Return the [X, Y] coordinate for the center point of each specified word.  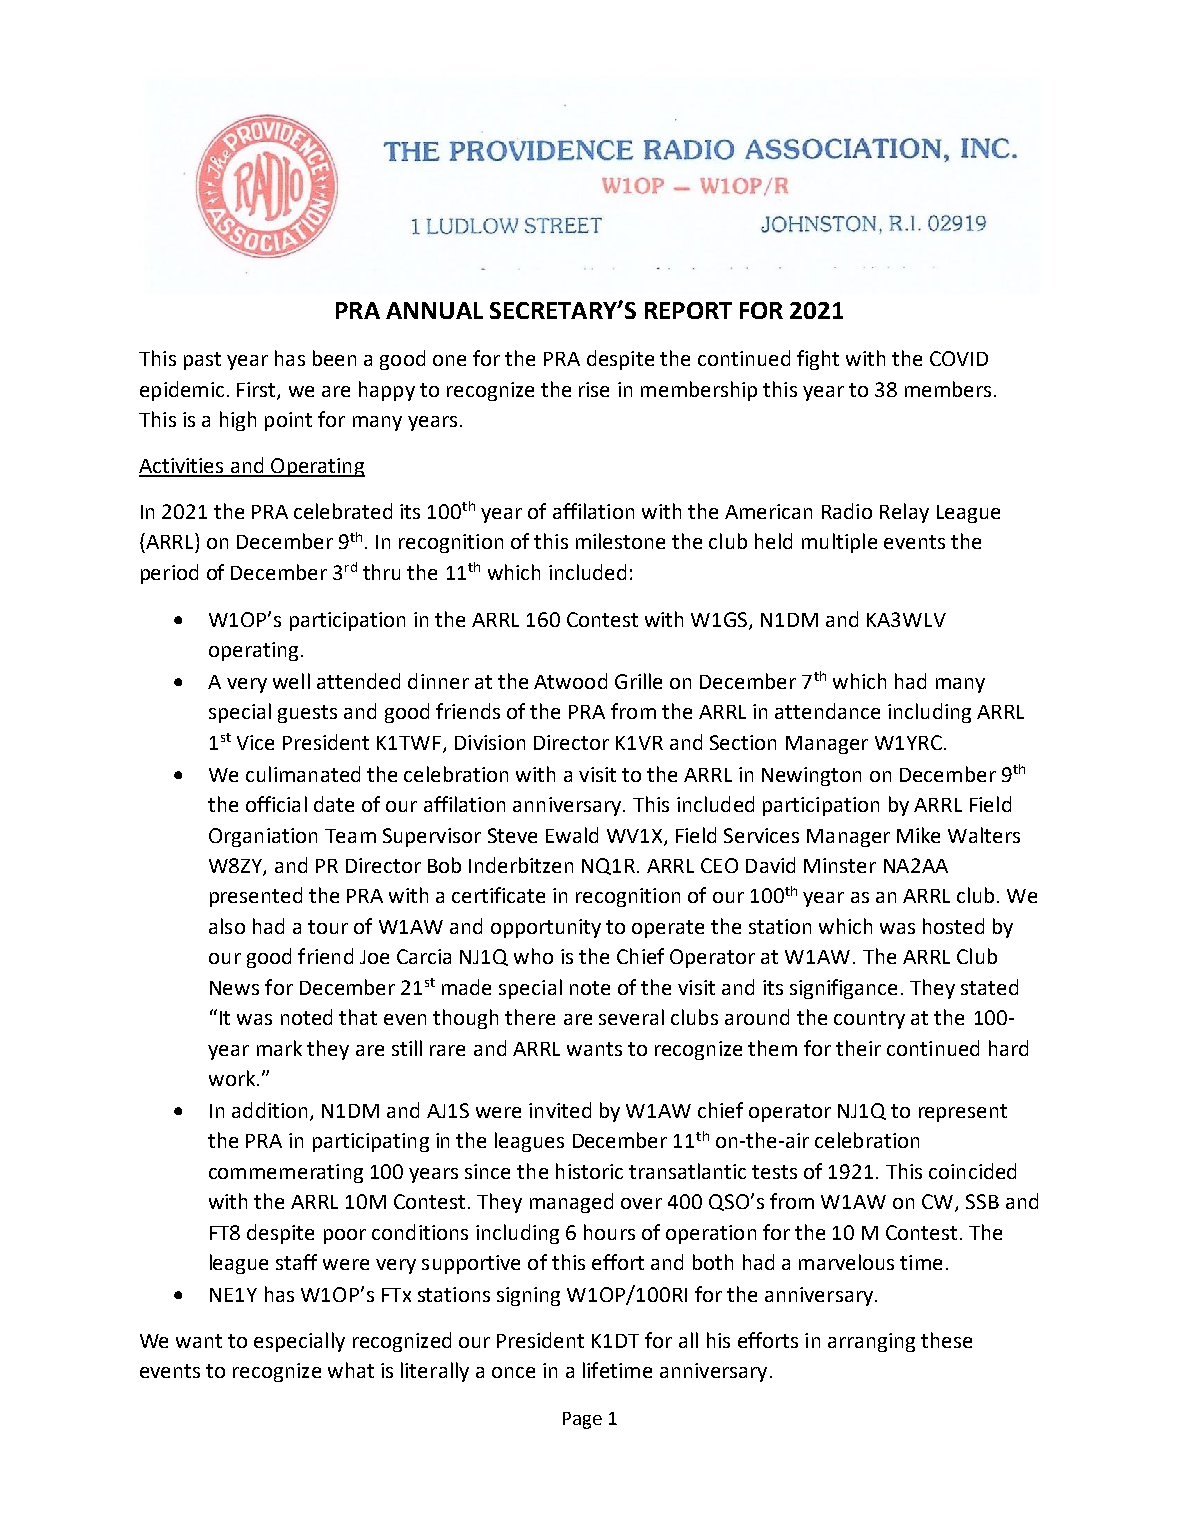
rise [594, 389]
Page [582, 1420]
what [351, 1370]
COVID [959, 358]
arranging [871, 1342]
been [334, 358]
